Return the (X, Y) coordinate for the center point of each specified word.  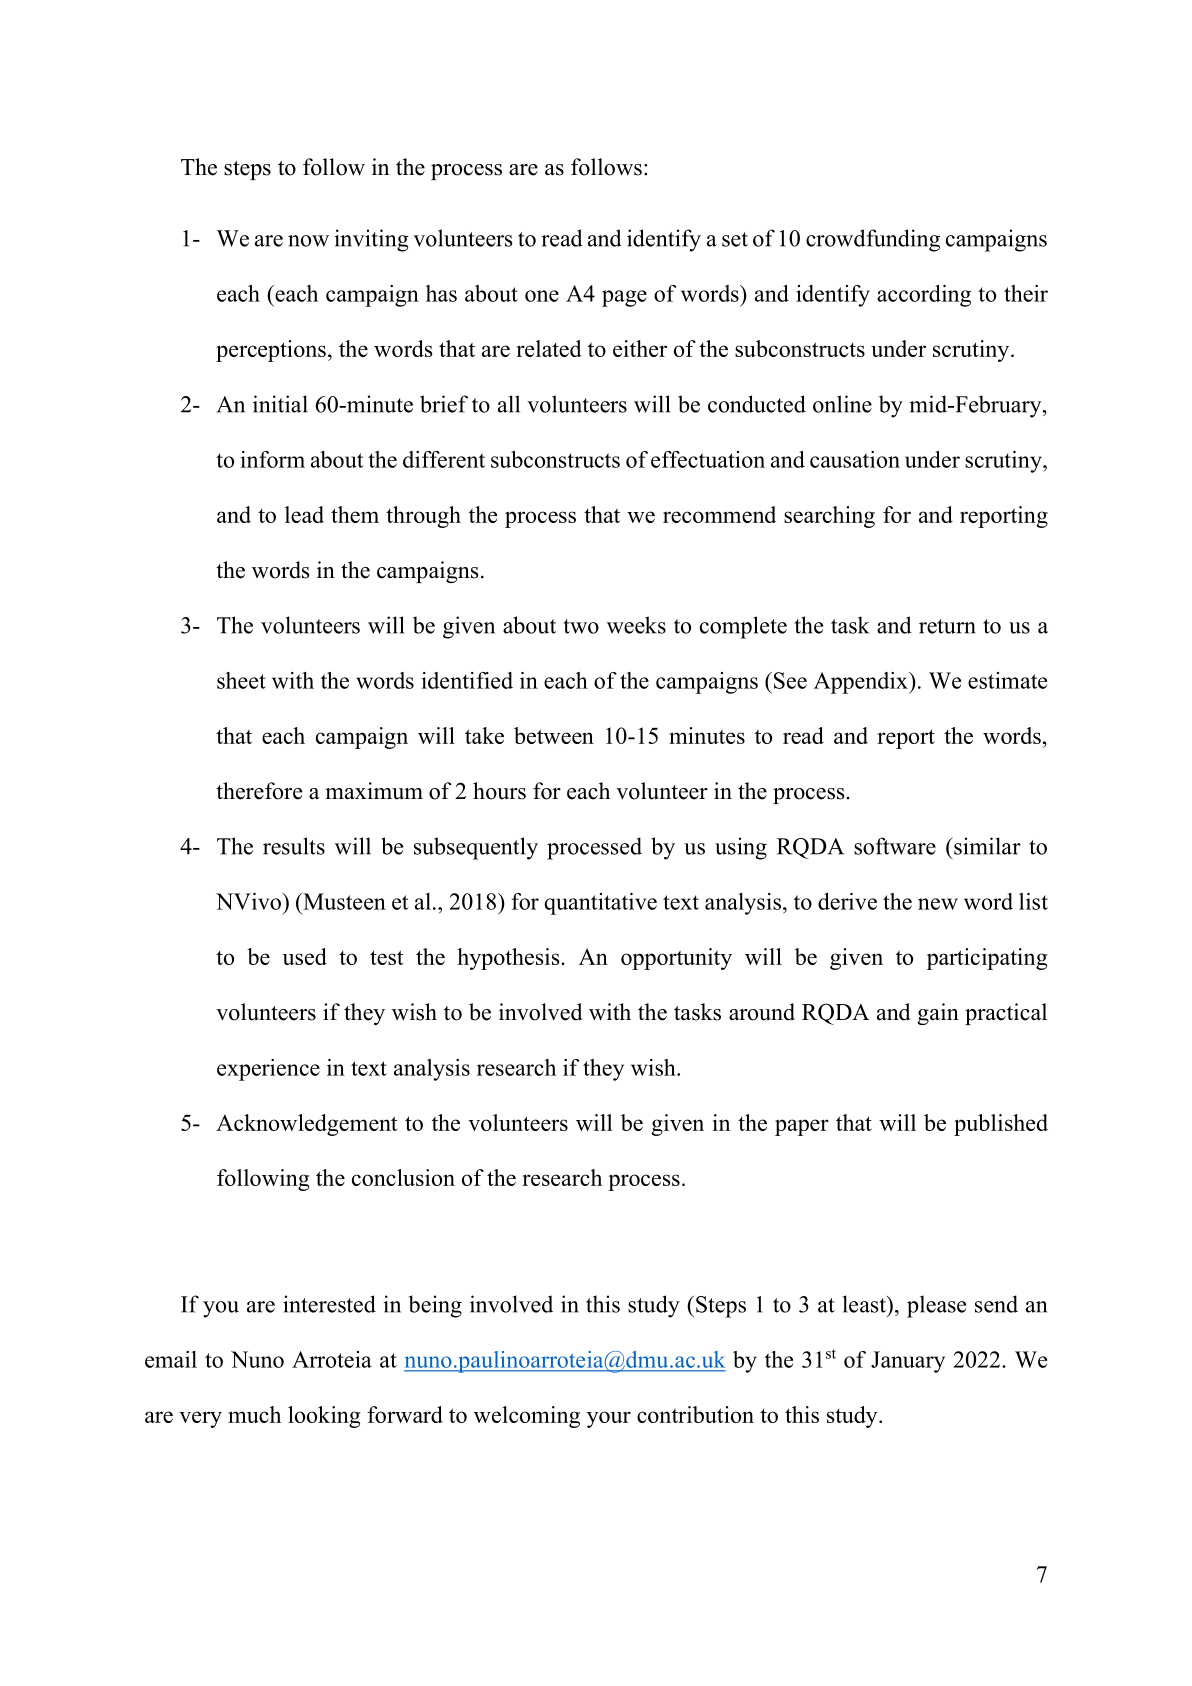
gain (938, 1014)
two (581, 626)
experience (268, 1070)
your (609, 1419)
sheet (241, 680)
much (254, 1414)
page (624, 298)
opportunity (676, 959)
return (947, 626)
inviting (371, 240)
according (924, 296)
